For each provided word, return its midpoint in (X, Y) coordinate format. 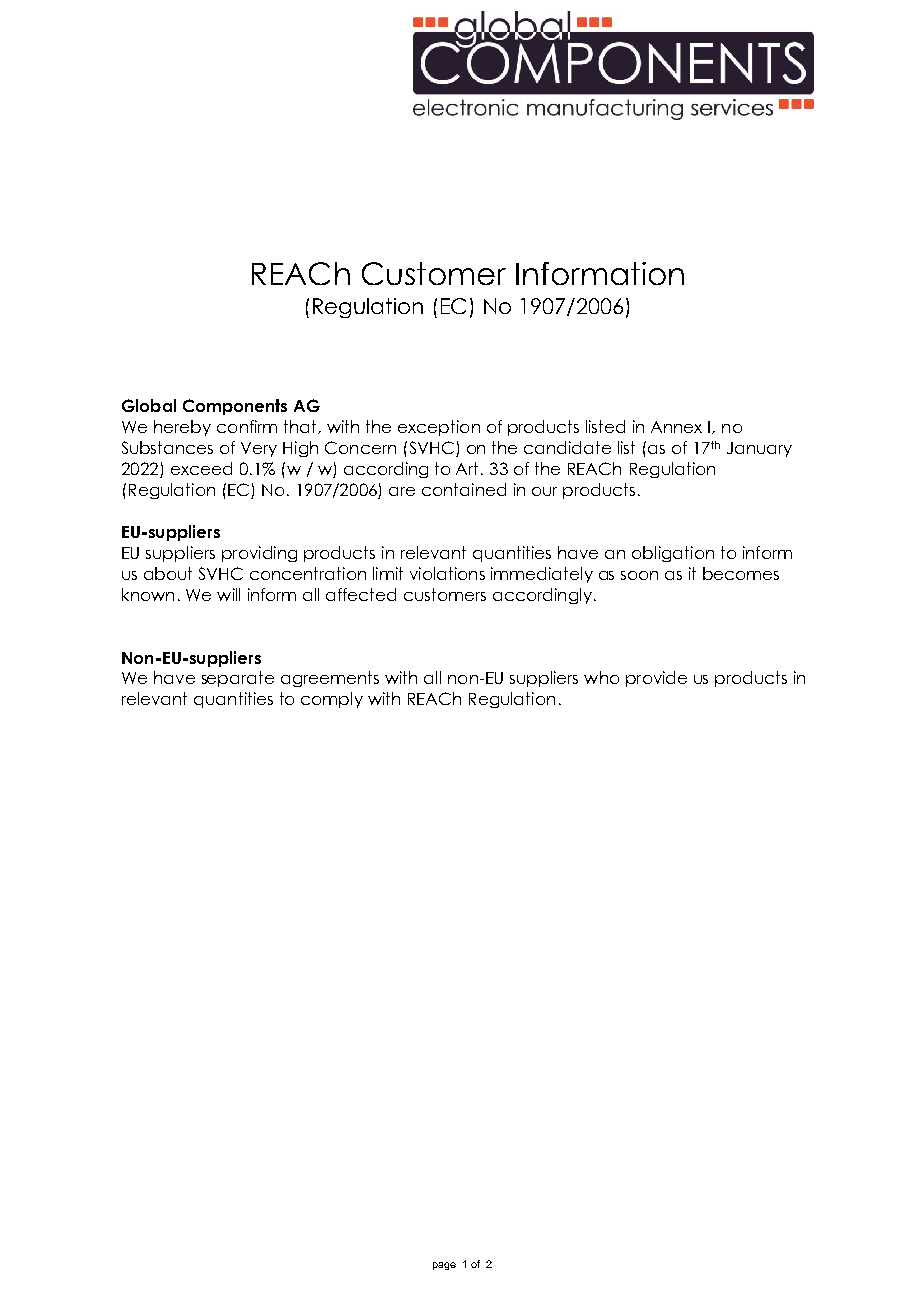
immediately (542, 575)
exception (439, 428)
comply (332, 700)
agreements (330, 679)
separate (238, 679)
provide (656, 679)
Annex (676, 427)
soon (639, 575)
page (444, 1266)
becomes (741, 573)
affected (361, 594)
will (228, 594)
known (148, 594)
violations (447, 573)
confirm (247, 426)
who (601, 677)
